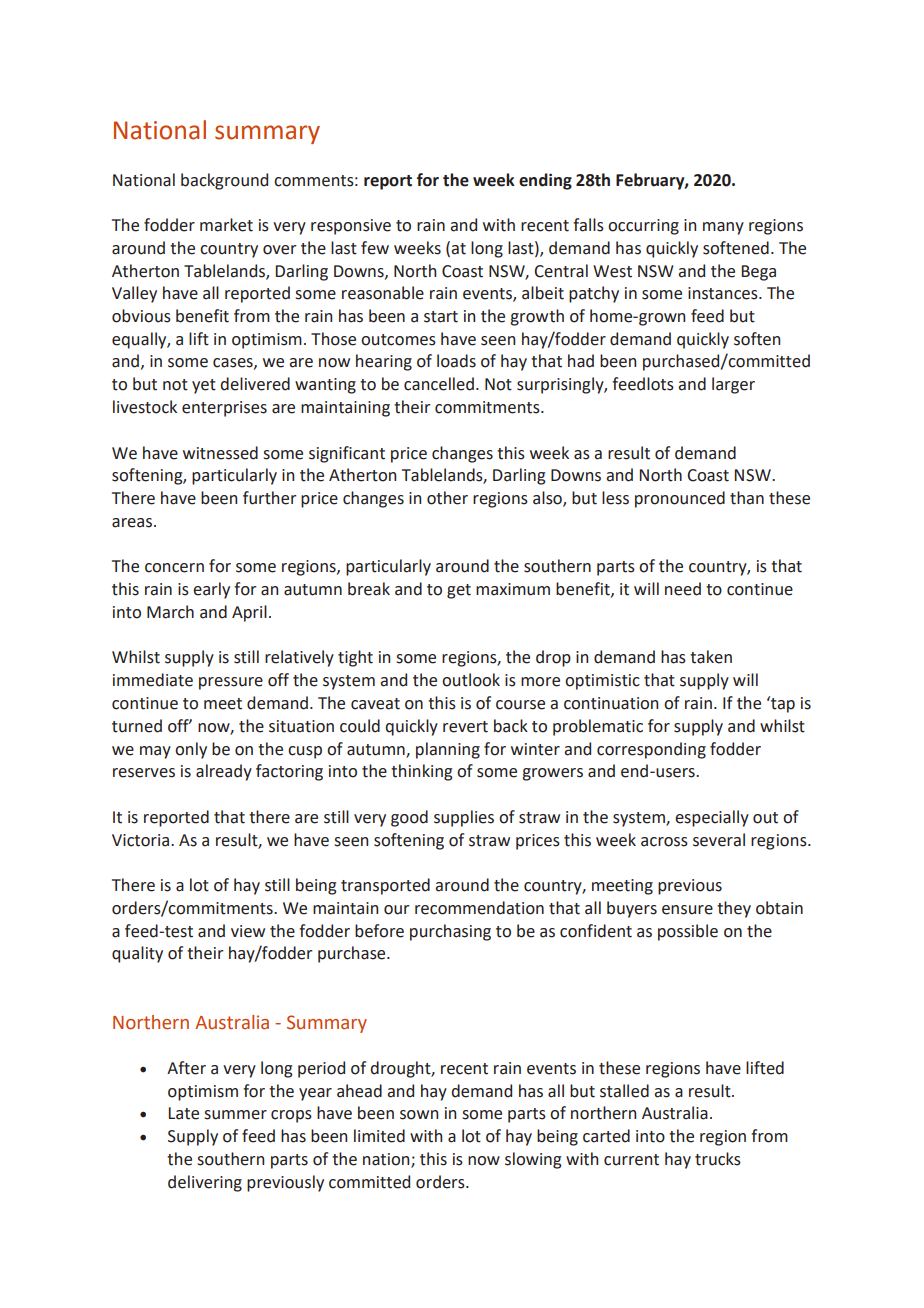 This document has width=924, height=1308. Describe the element at coordinates (375, 248) in the document. I see `few` at that location.
